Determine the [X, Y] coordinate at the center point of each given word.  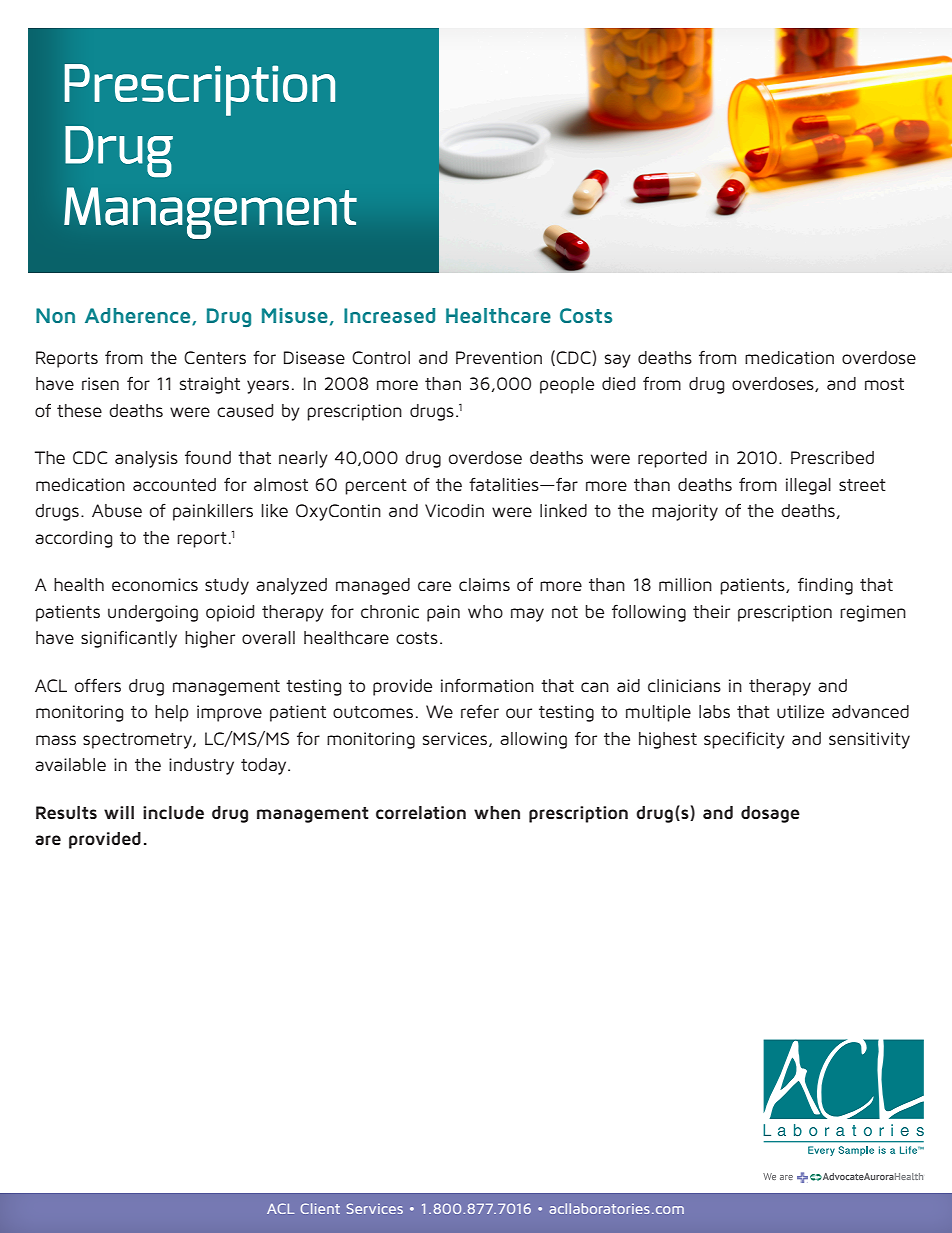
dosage [770, 814]
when [497, 812]
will [119, 812]
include [173, 812]
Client [320, 1208]
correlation [421, 812]
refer [480, 711]
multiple [658, 713]
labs [714, 711]
